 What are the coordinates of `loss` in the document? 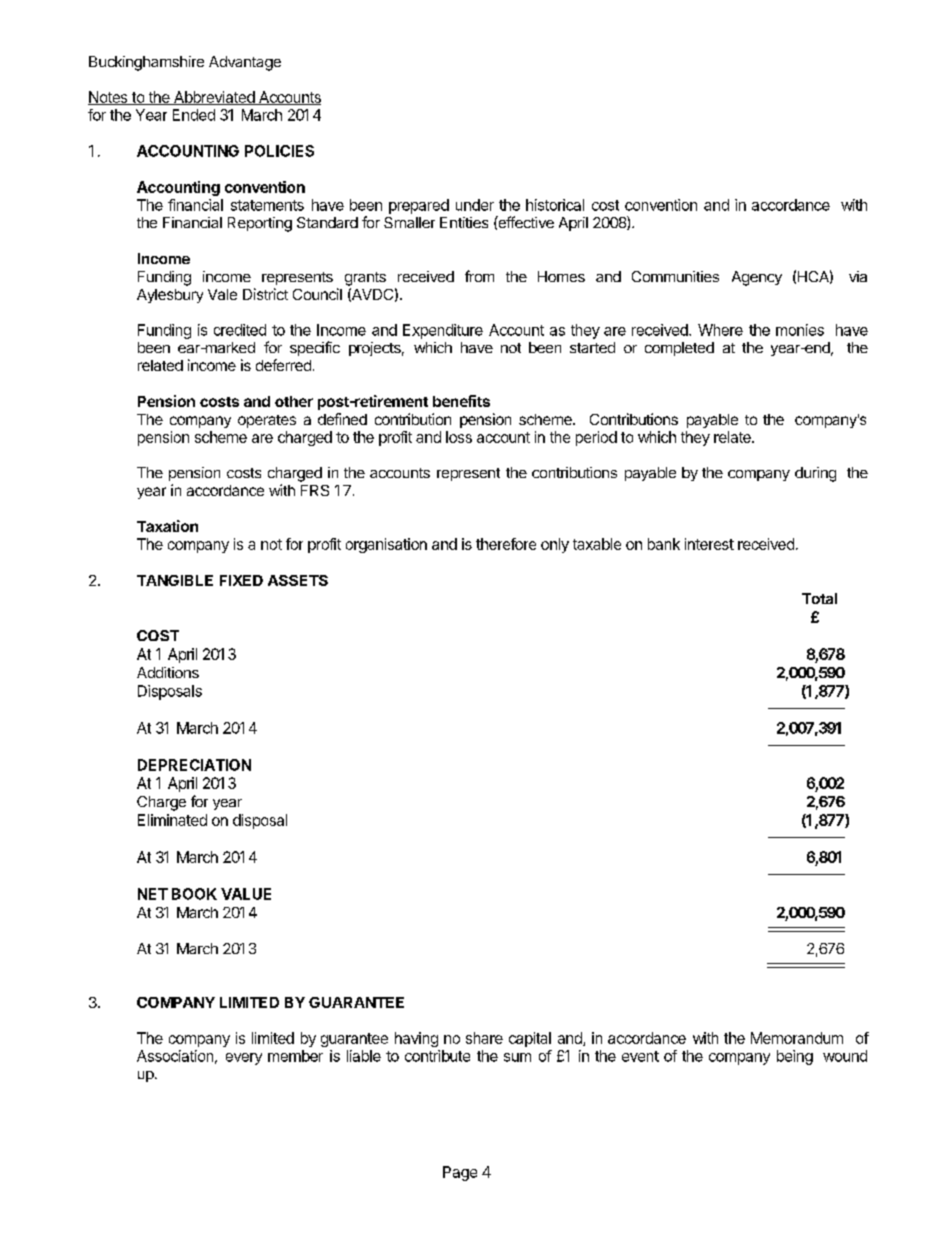 It's located at (459, 437).
